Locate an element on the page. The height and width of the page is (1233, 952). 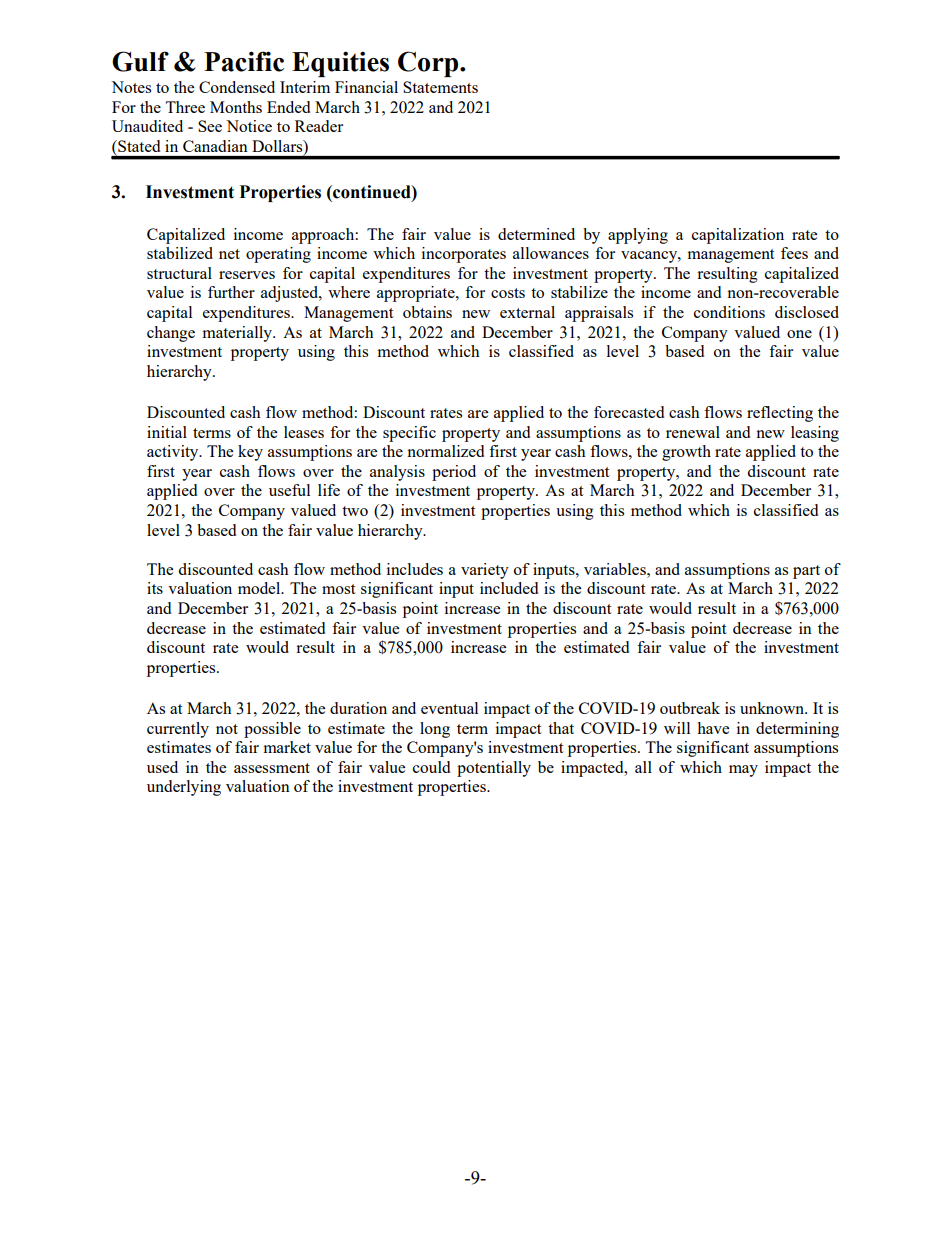
underlying is located at coordinates (184, 788).
